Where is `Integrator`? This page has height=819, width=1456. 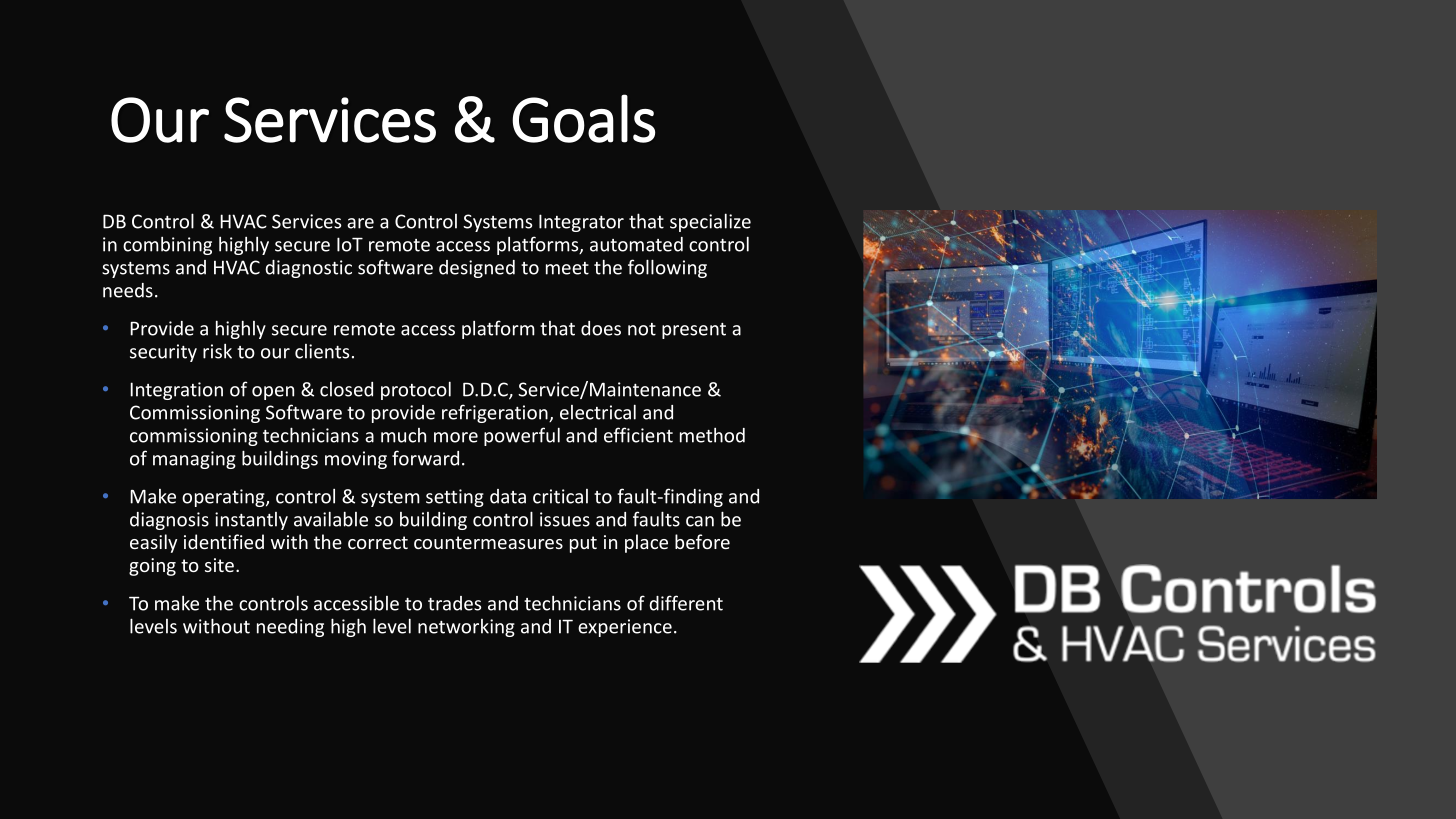
Integrator is located at coordinates (581, 223).
